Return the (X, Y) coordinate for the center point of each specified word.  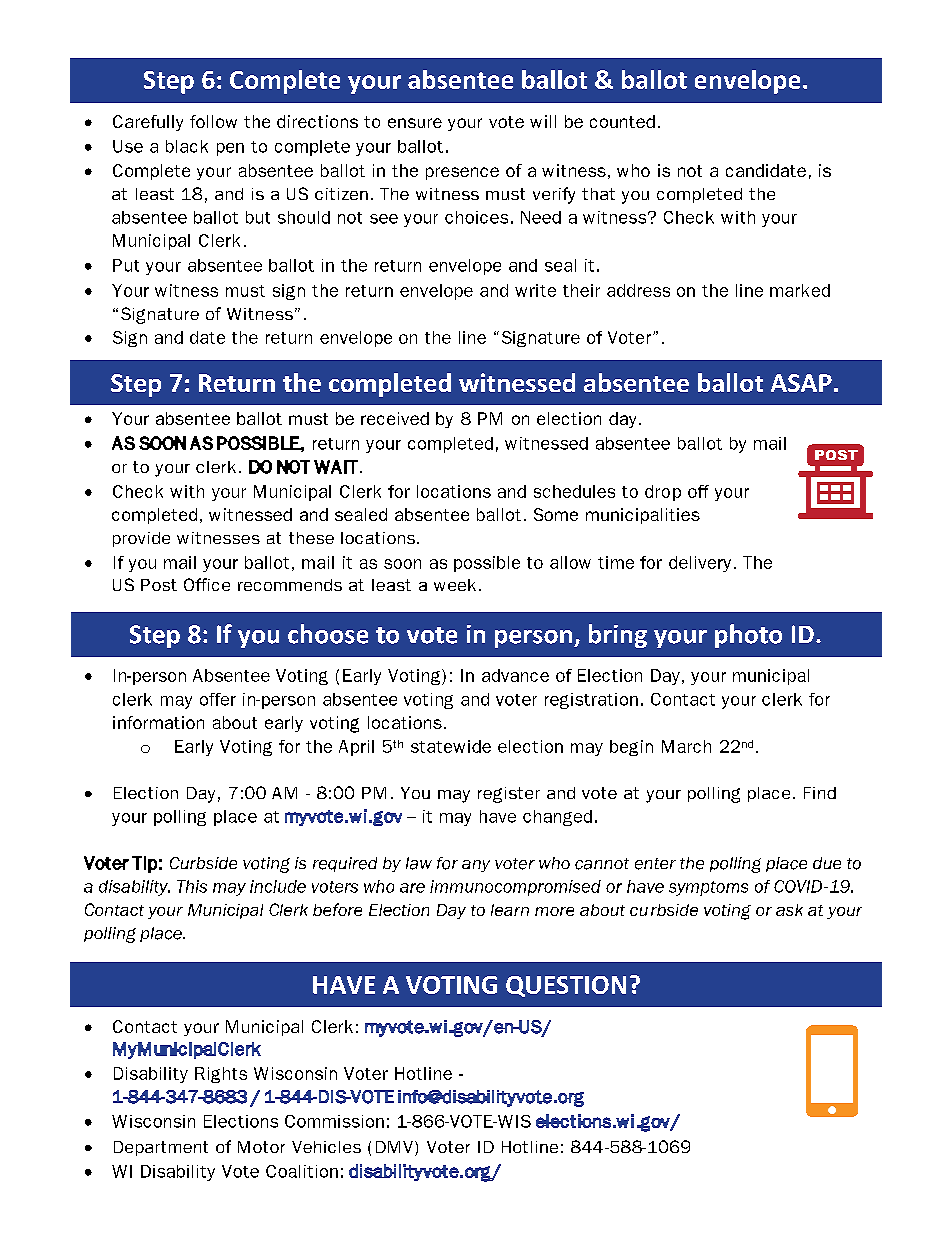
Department (161, 1148)
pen (230, 149)
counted (622, 121)
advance (515, 675)
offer (218, 699)
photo (748, 636)
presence (462, 173)
